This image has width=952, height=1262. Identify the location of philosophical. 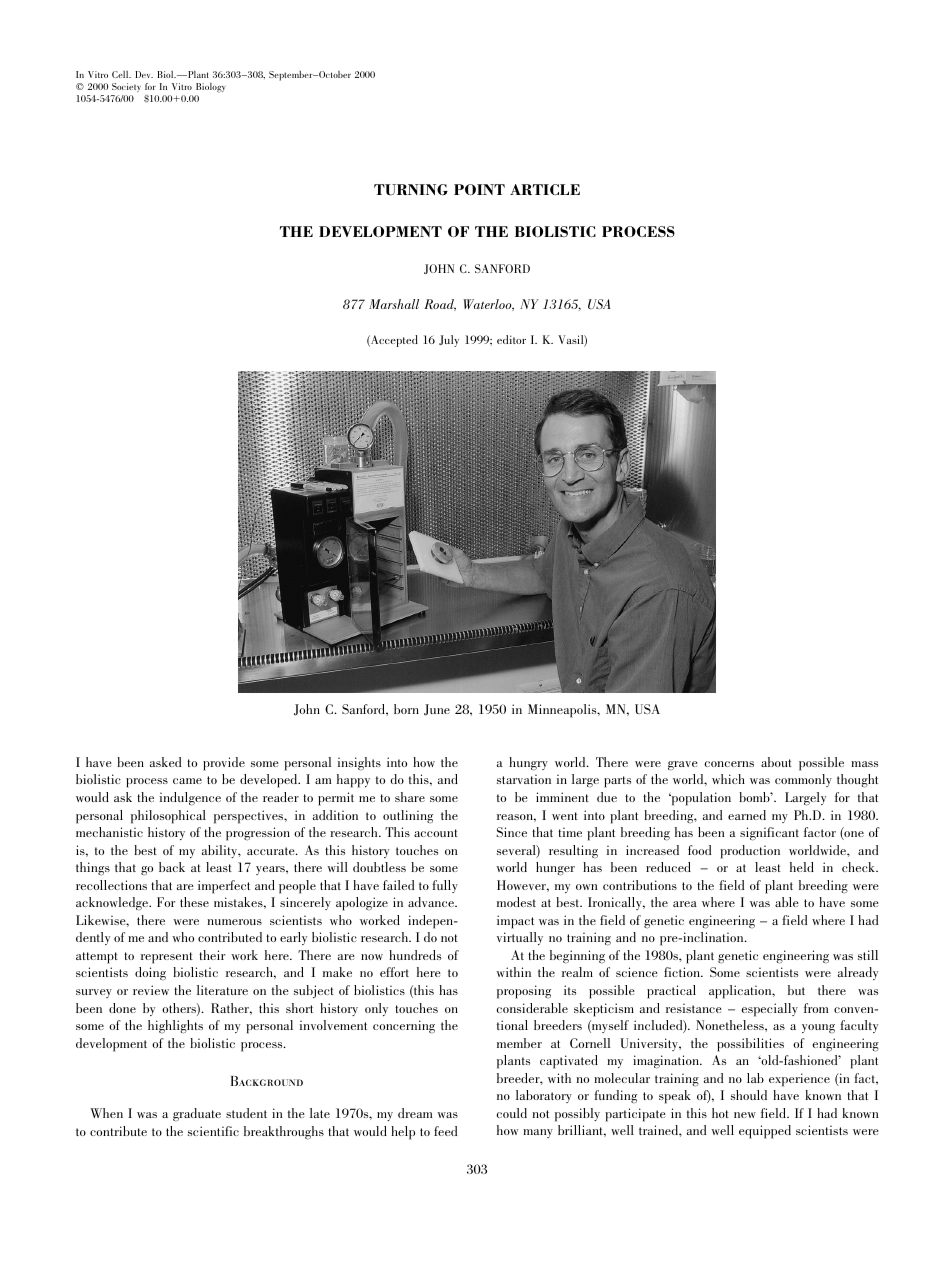
(168, 817).
